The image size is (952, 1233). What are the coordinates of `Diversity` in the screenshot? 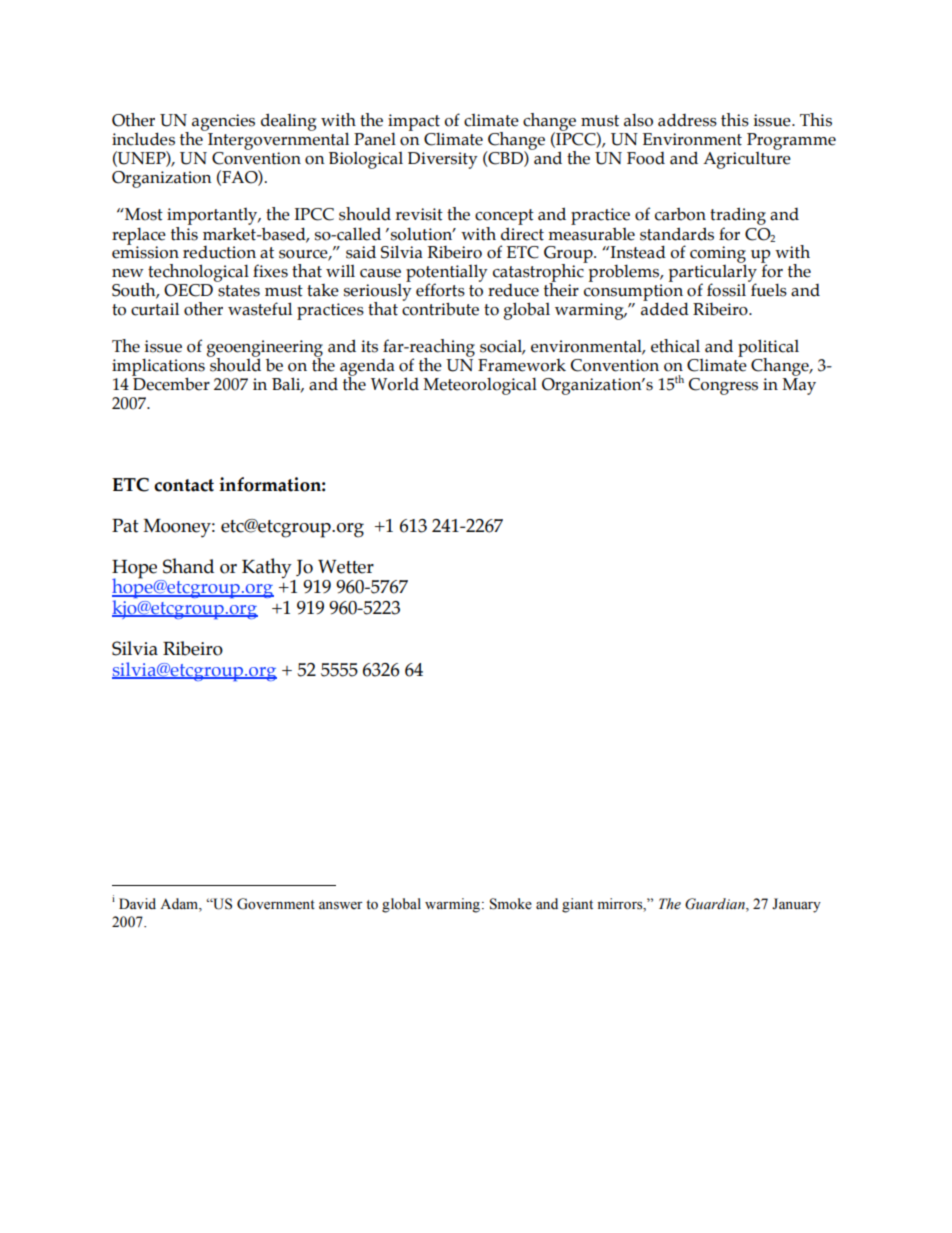 It's located at (443, 160).
